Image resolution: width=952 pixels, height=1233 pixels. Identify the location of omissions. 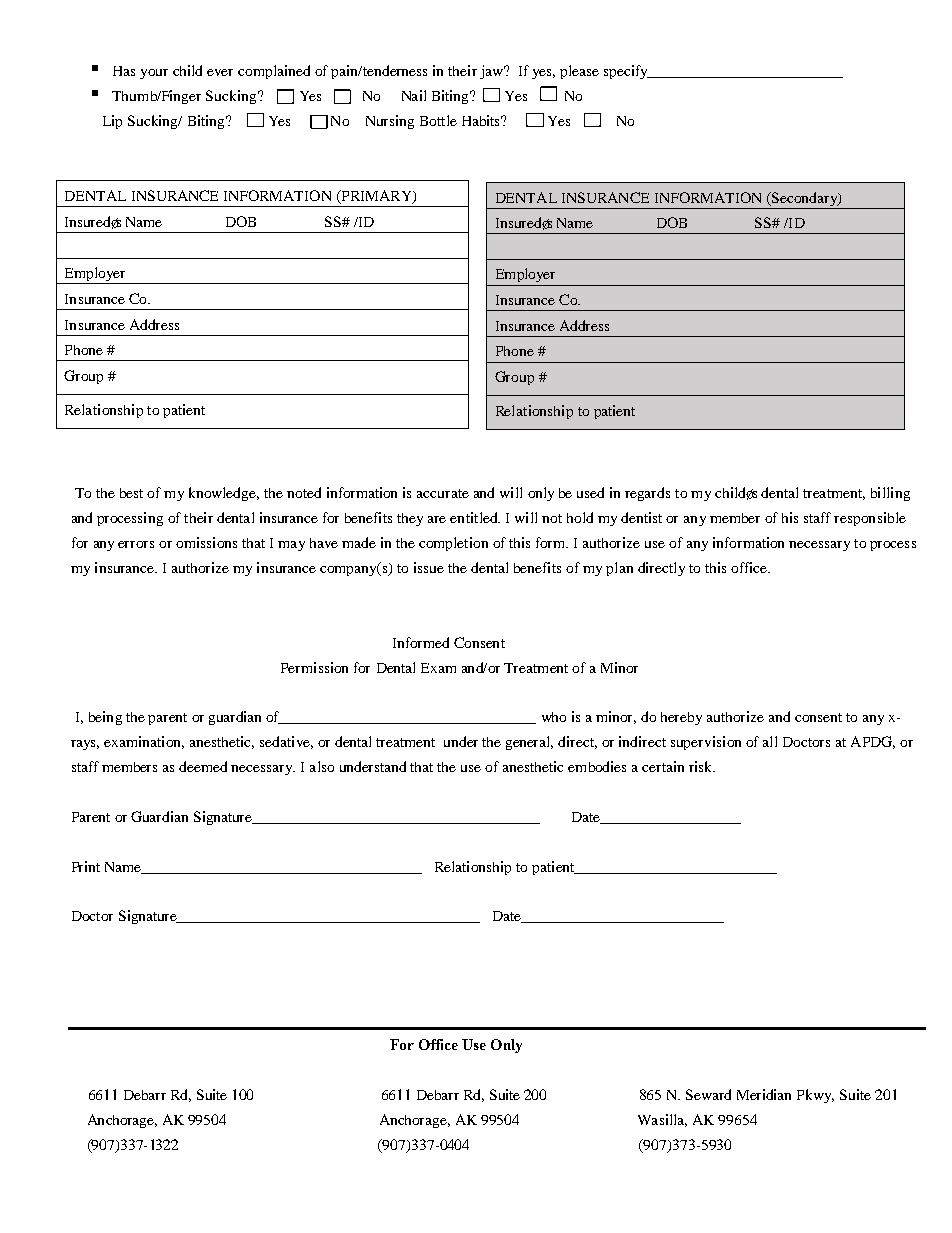
(206, 542).
